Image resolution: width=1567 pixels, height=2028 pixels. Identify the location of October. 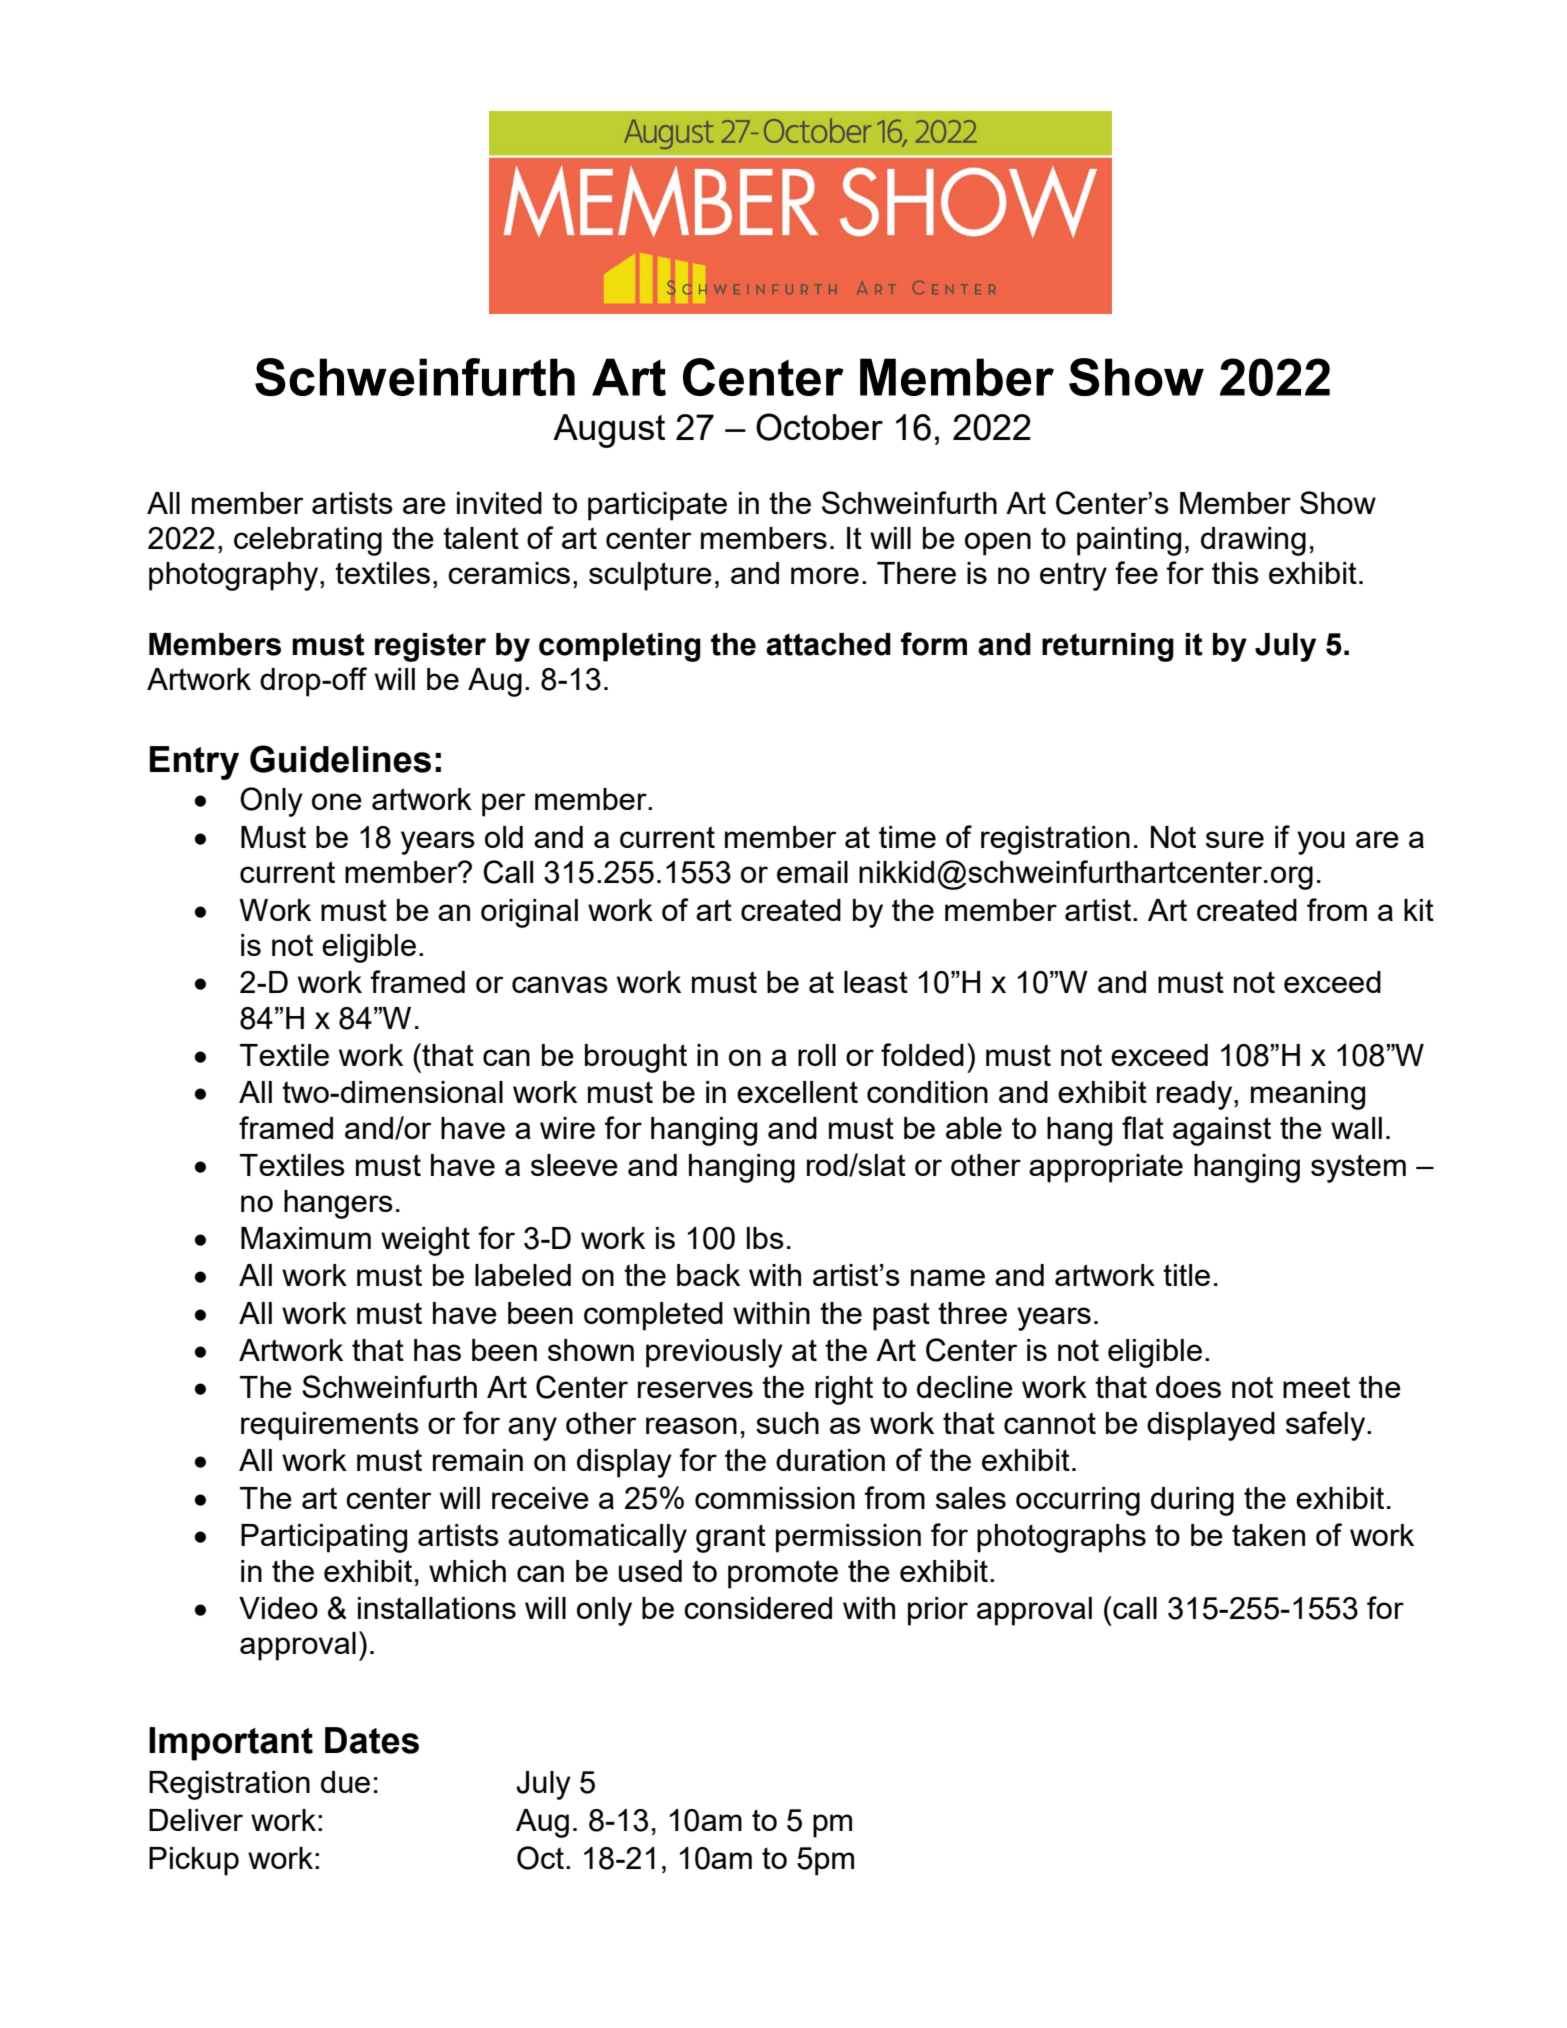
(819, 427).
